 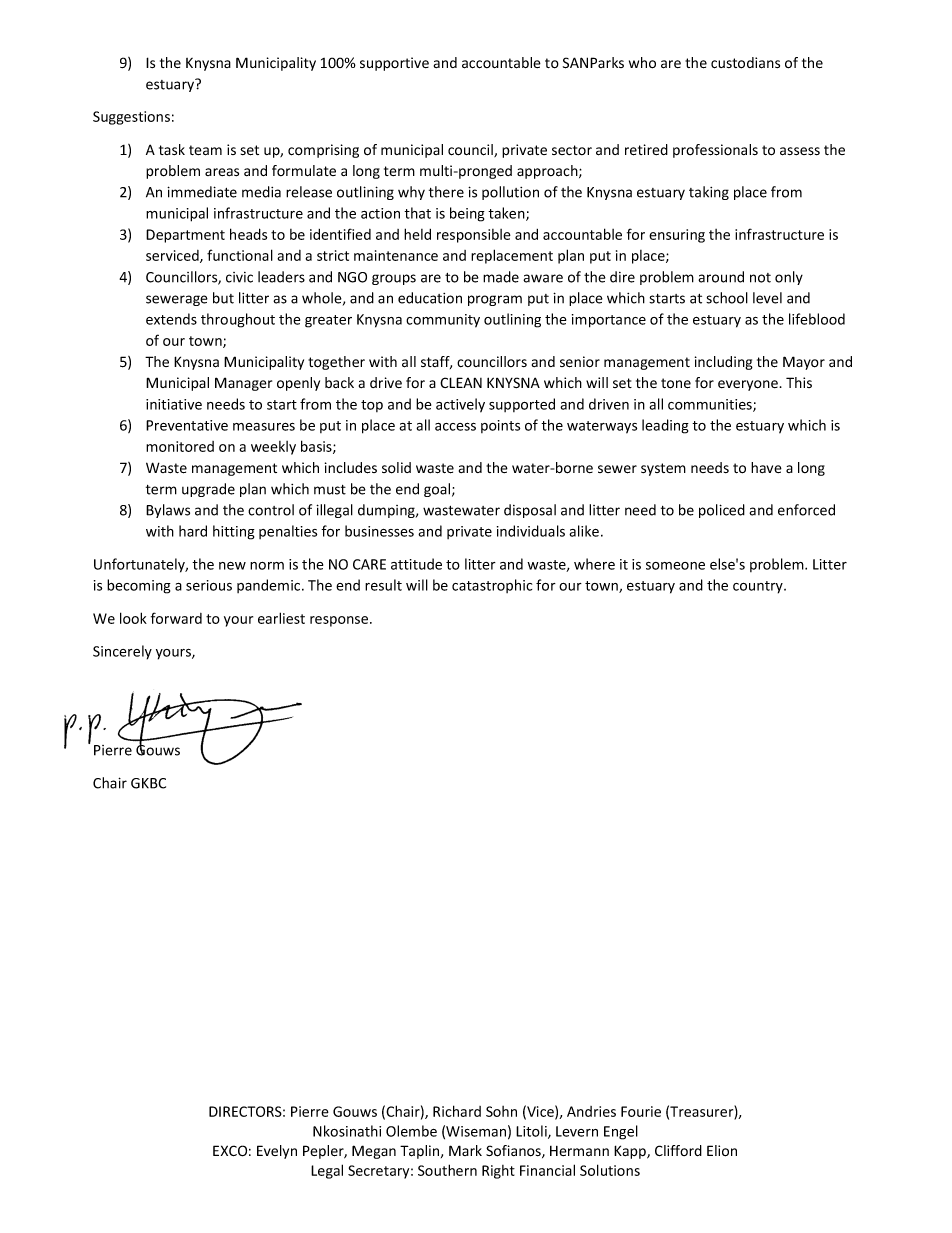 What do you see at coordinates (461, 382) in the screenshot?
I see `CLEAN` at bounding box center [461, 382].
